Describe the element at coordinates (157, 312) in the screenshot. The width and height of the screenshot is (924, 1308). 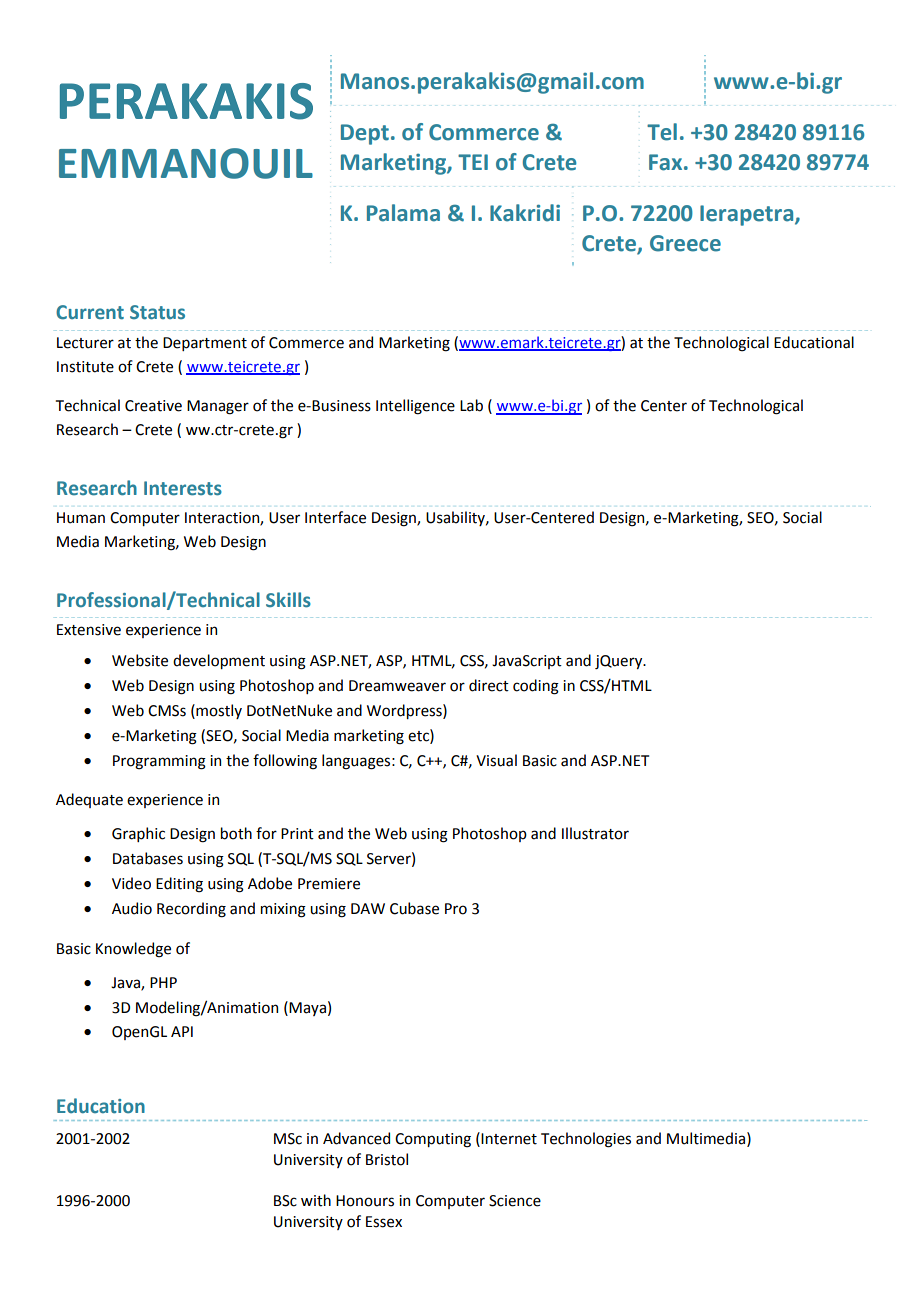
I see `Status` at that location.
